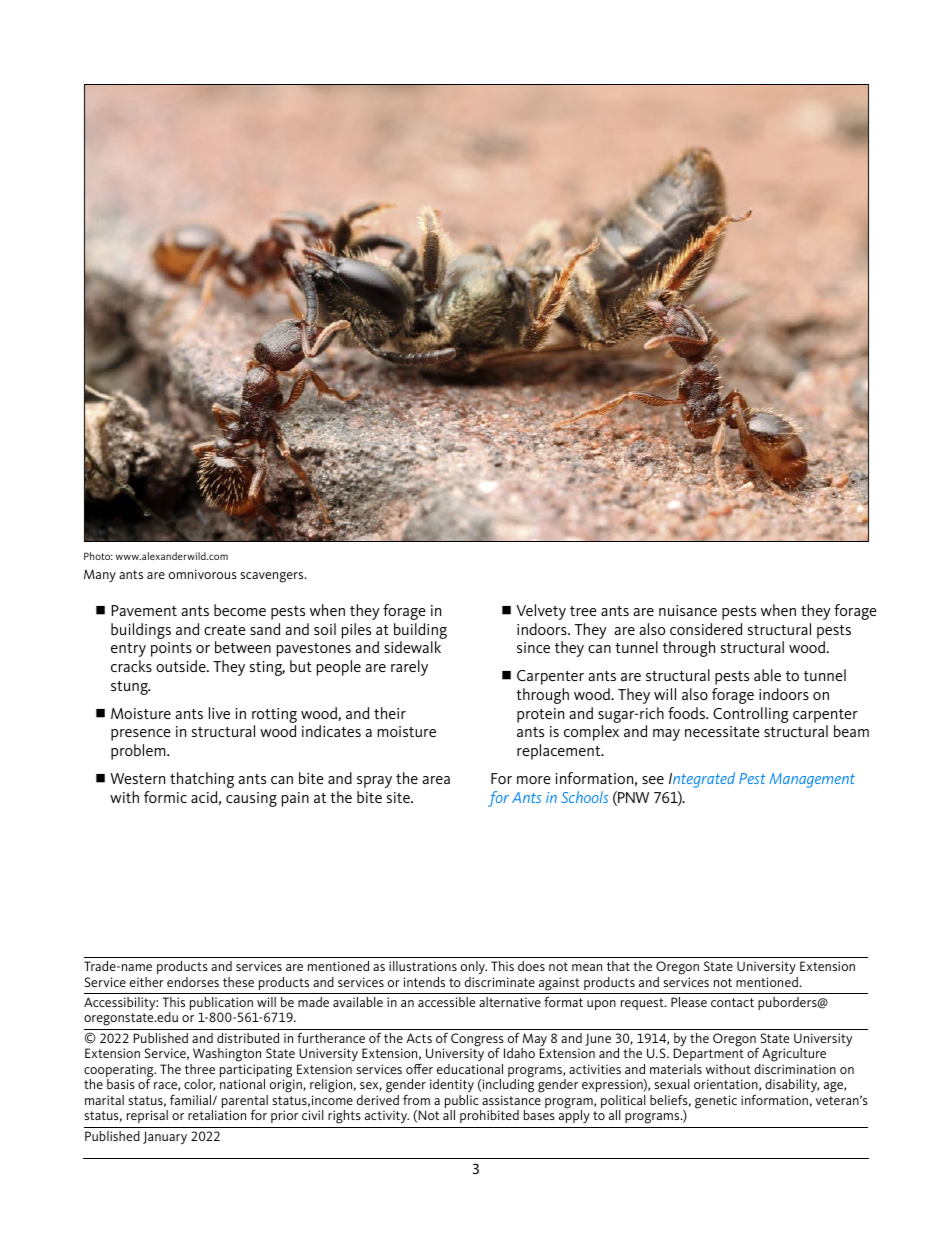  Describe the element at coordinates (423, 966) in the screenshot. I see `illustrations` at that location.
